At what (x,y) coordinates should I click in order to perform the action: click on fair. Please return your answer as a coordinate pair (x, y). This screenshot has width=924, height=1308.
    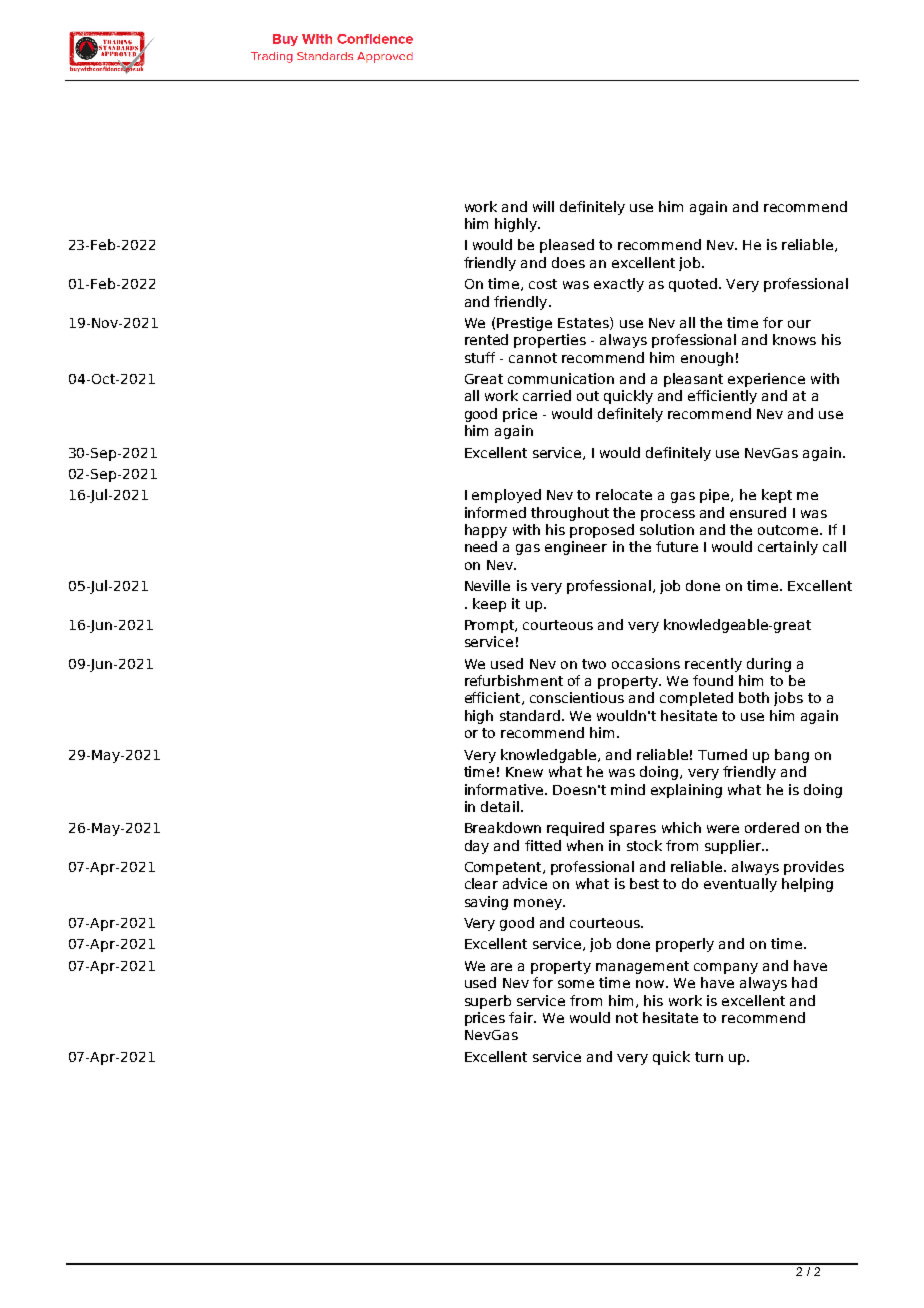
    Looking at the image, I should click on (522, 1017).
